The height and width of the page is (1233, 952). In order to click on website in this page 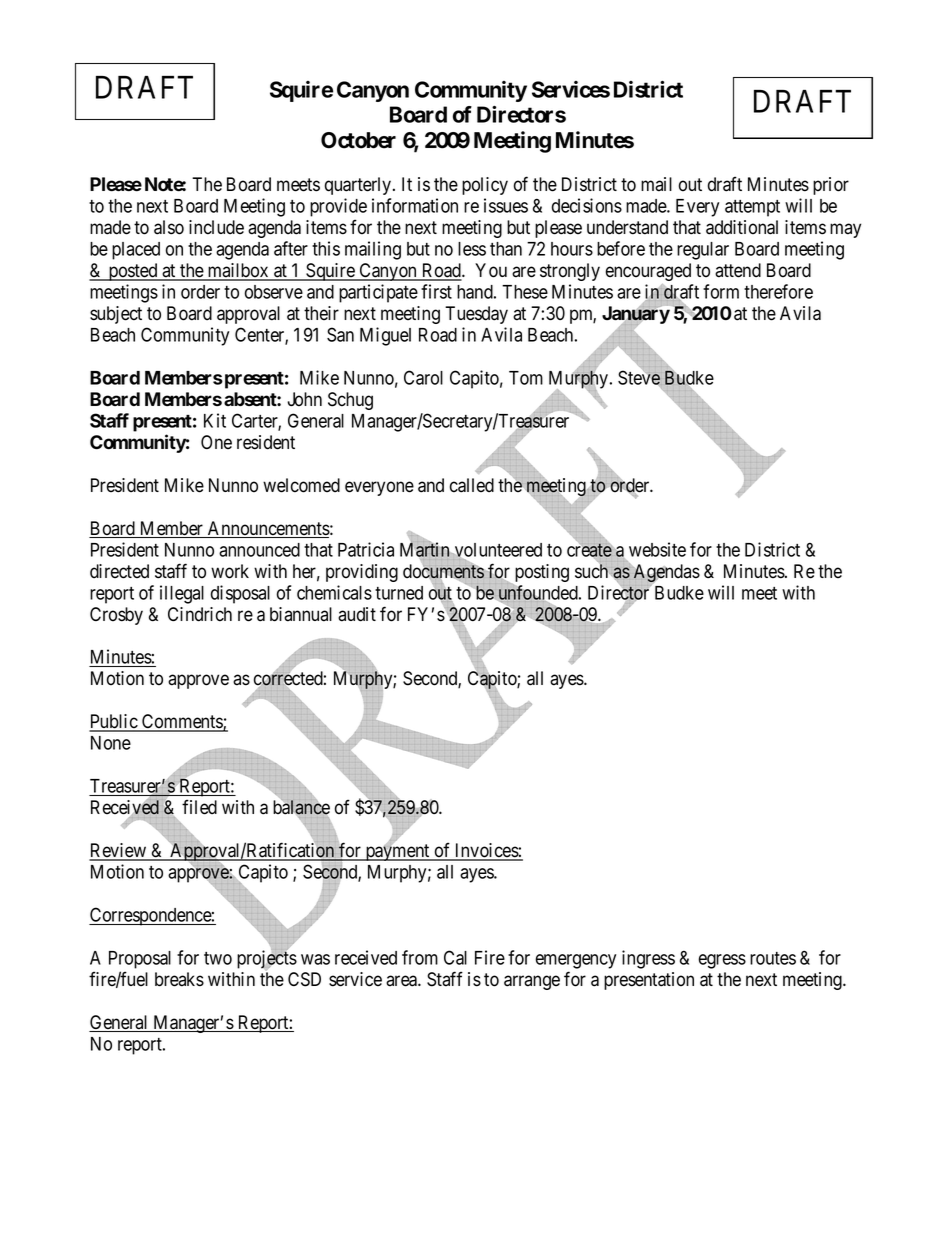, I will do `click(657, 549)`.
